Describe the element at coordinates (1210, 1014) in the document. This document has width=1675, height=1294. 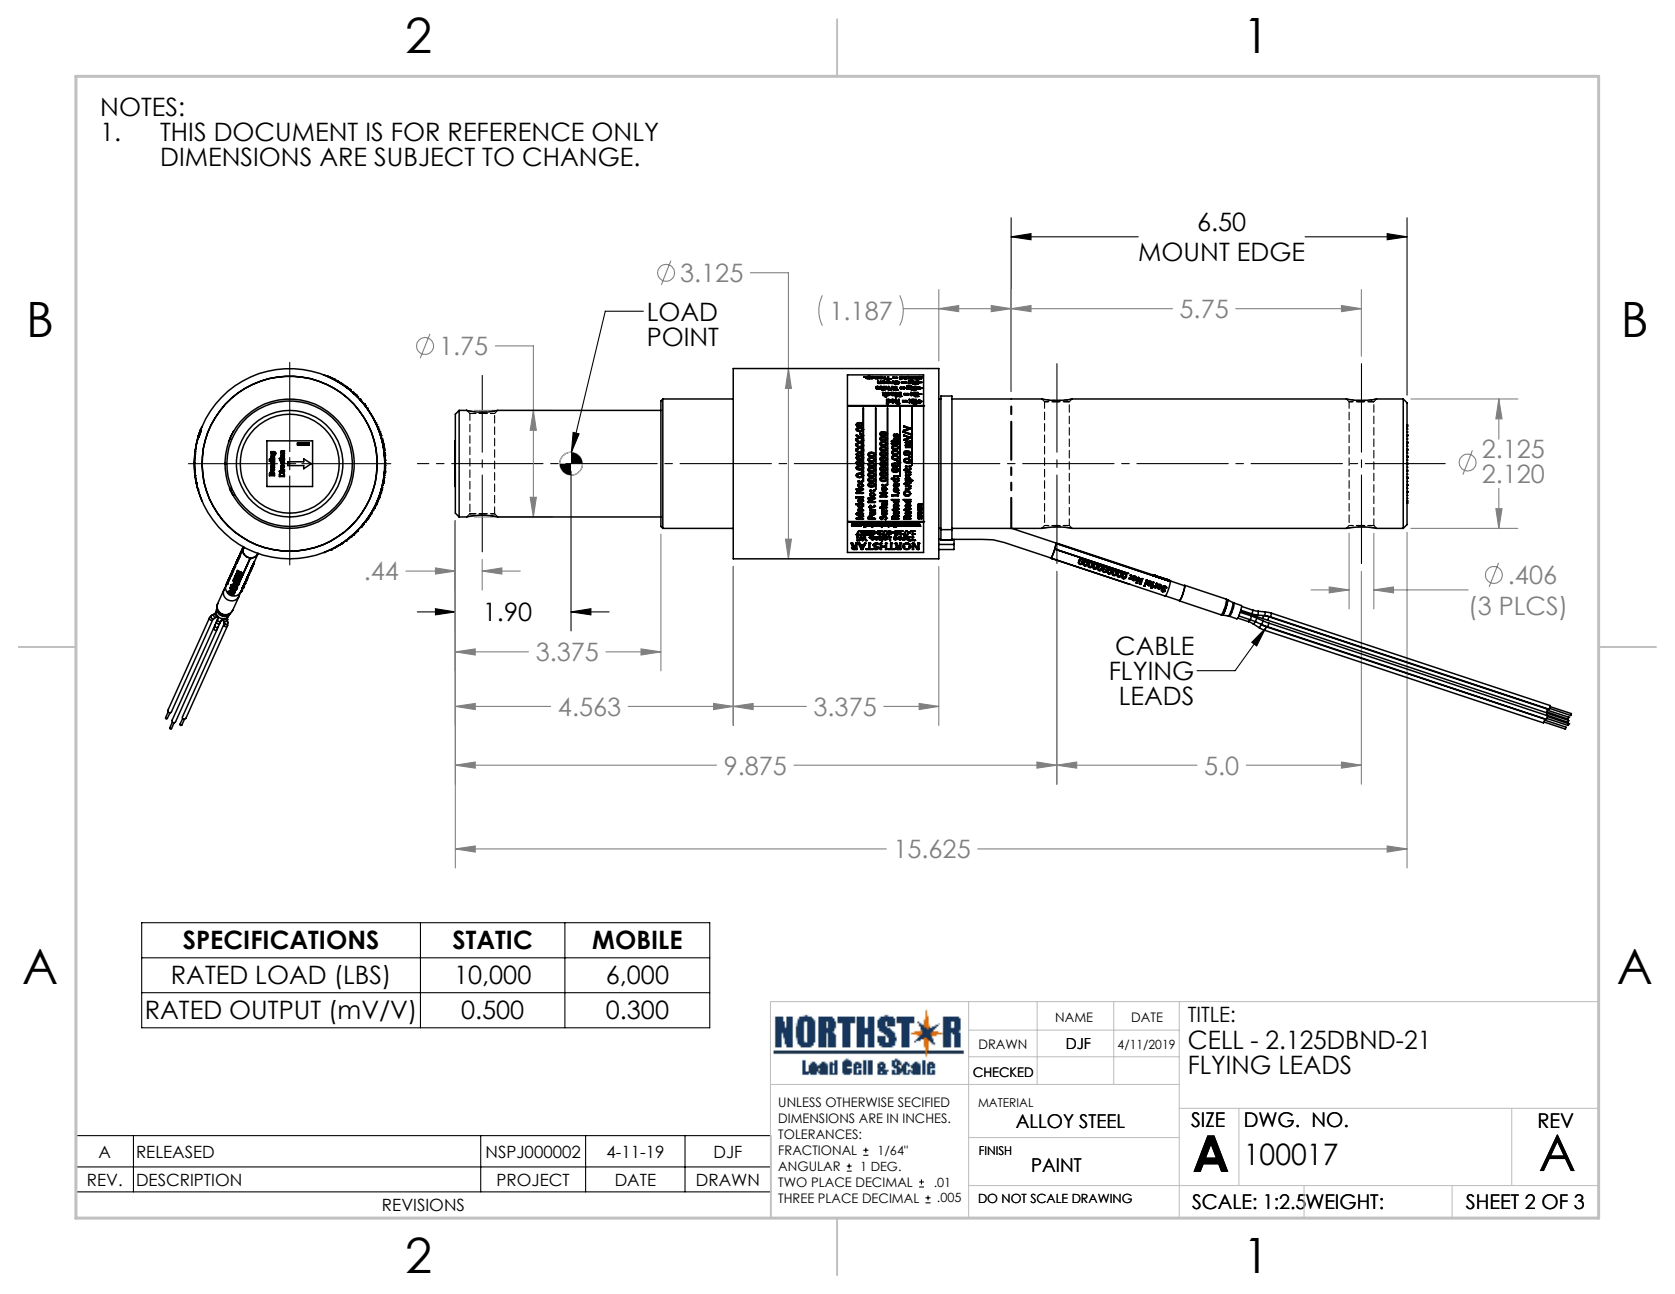
I see `TITLE` at that location.
